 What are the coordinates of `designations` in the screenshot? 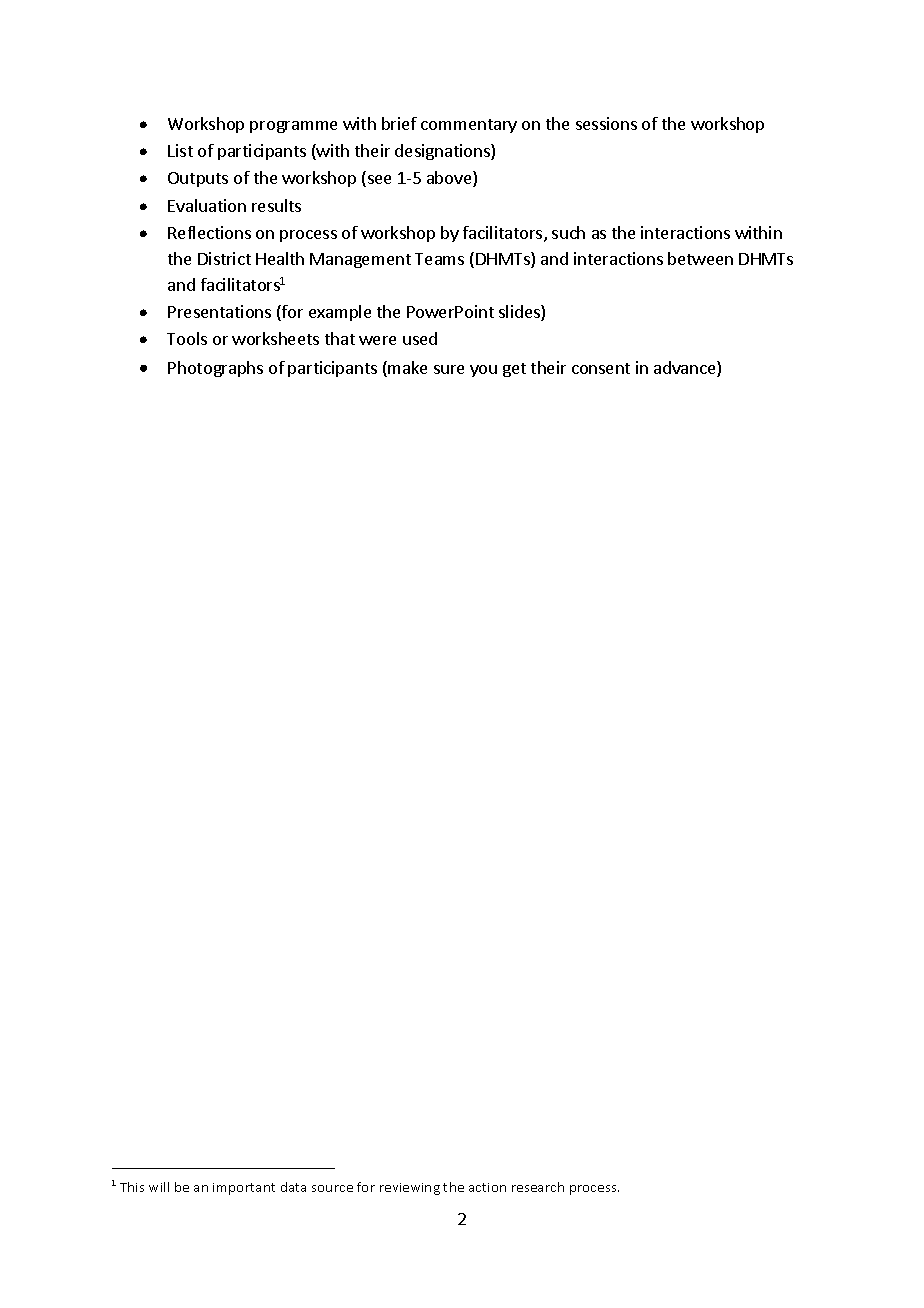 It's located at (443, 152).
